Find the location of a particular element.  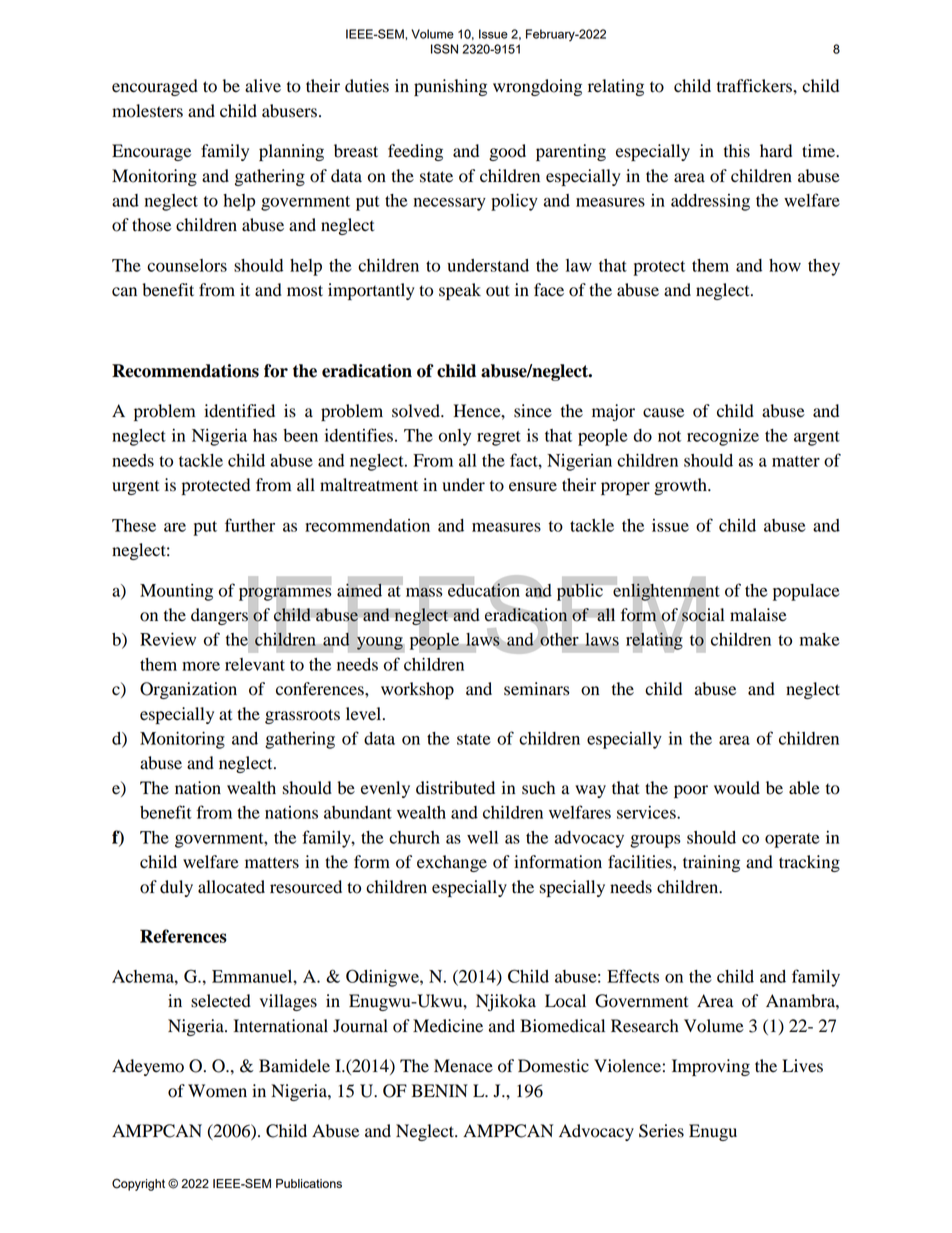

Women is located at coordinates (217, 1091).
